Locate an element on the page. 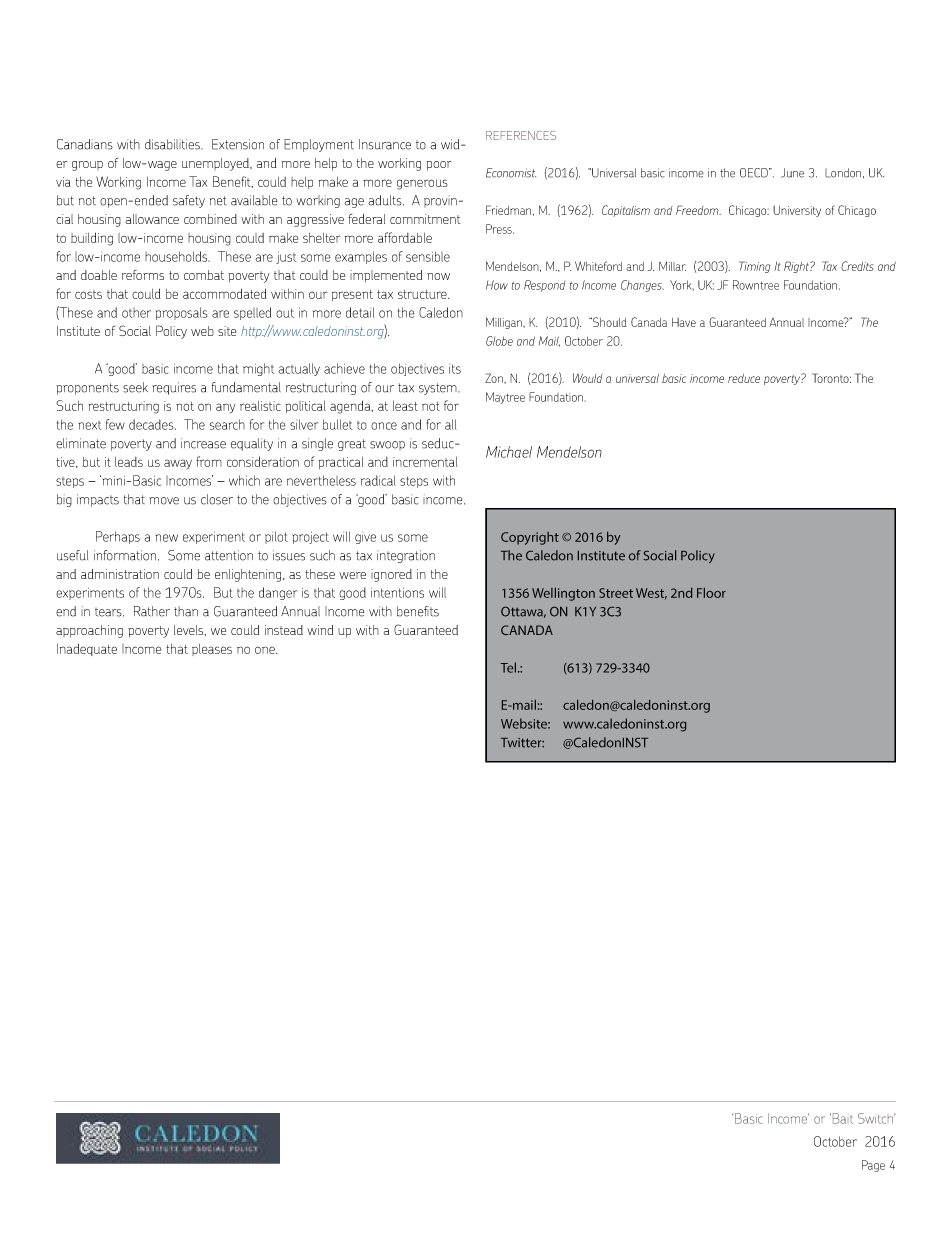 This image has height=1233, width=952. Floor is located at coordinates (711, 593).
